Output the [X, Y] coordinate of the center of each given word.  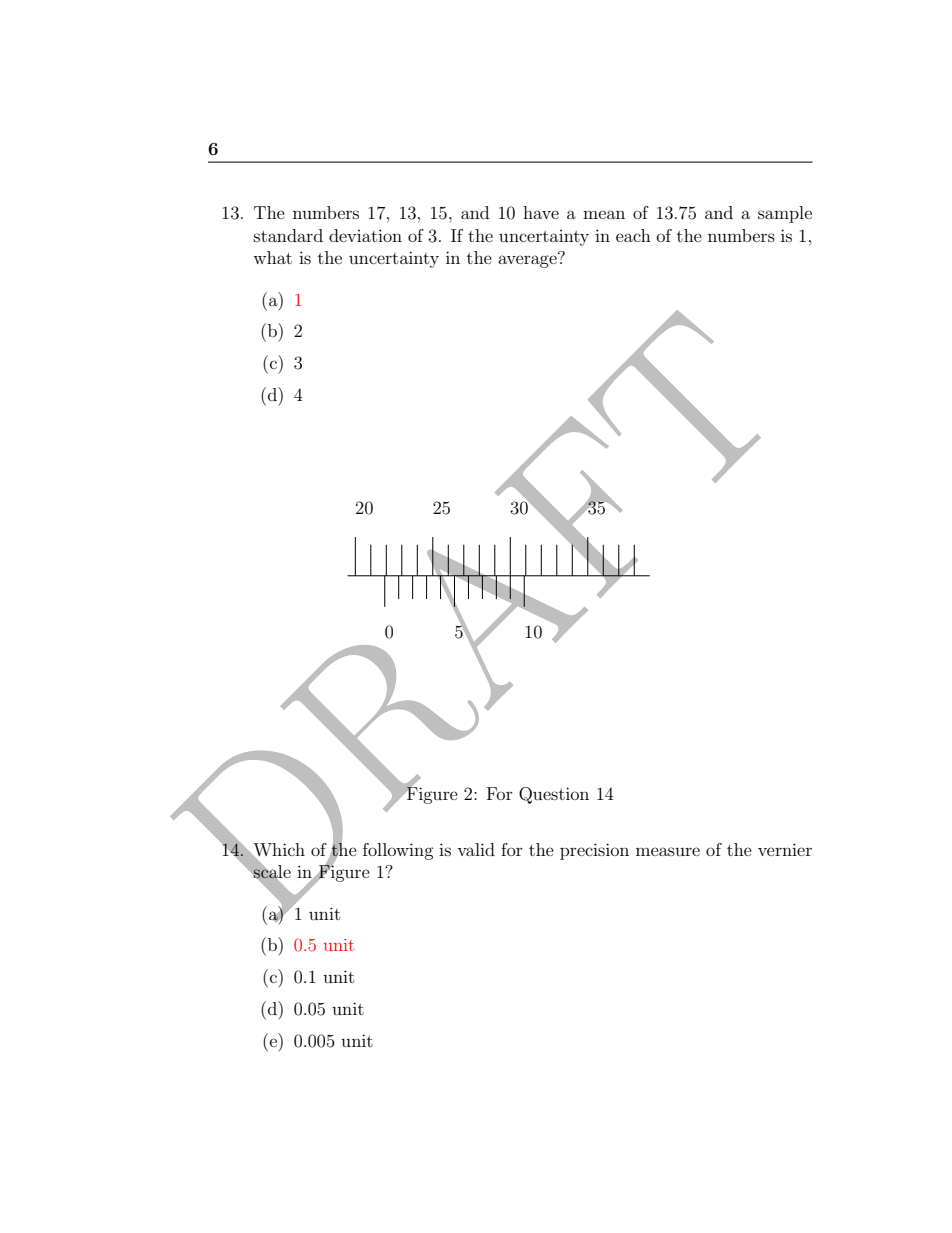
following [398, 851]
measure [668, 851]
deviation [365, 235]
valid [476, 849]
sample [785, 214]
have [541, 212]
